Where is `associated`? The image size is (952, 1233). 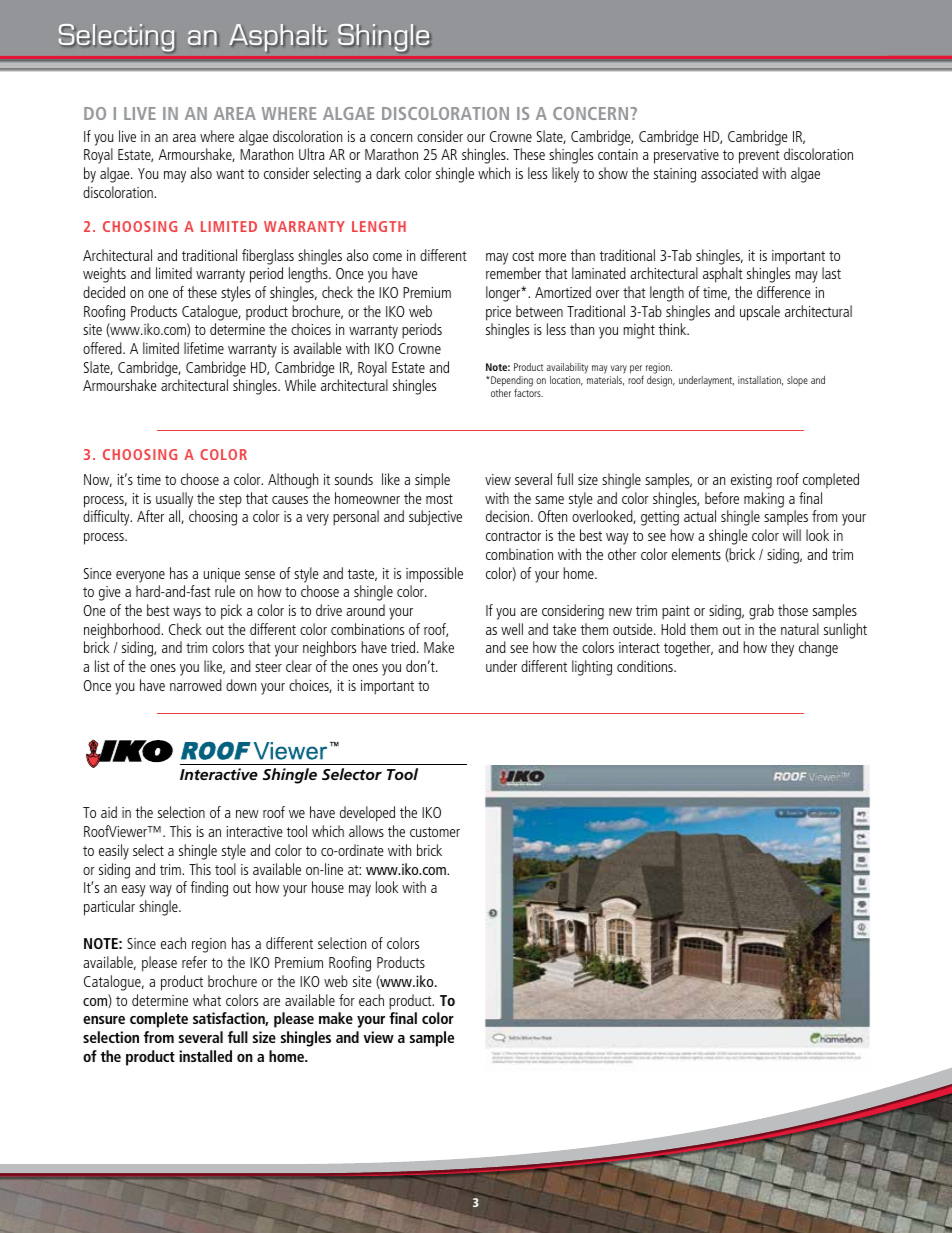
associated is located at coordinates (729, 173).
